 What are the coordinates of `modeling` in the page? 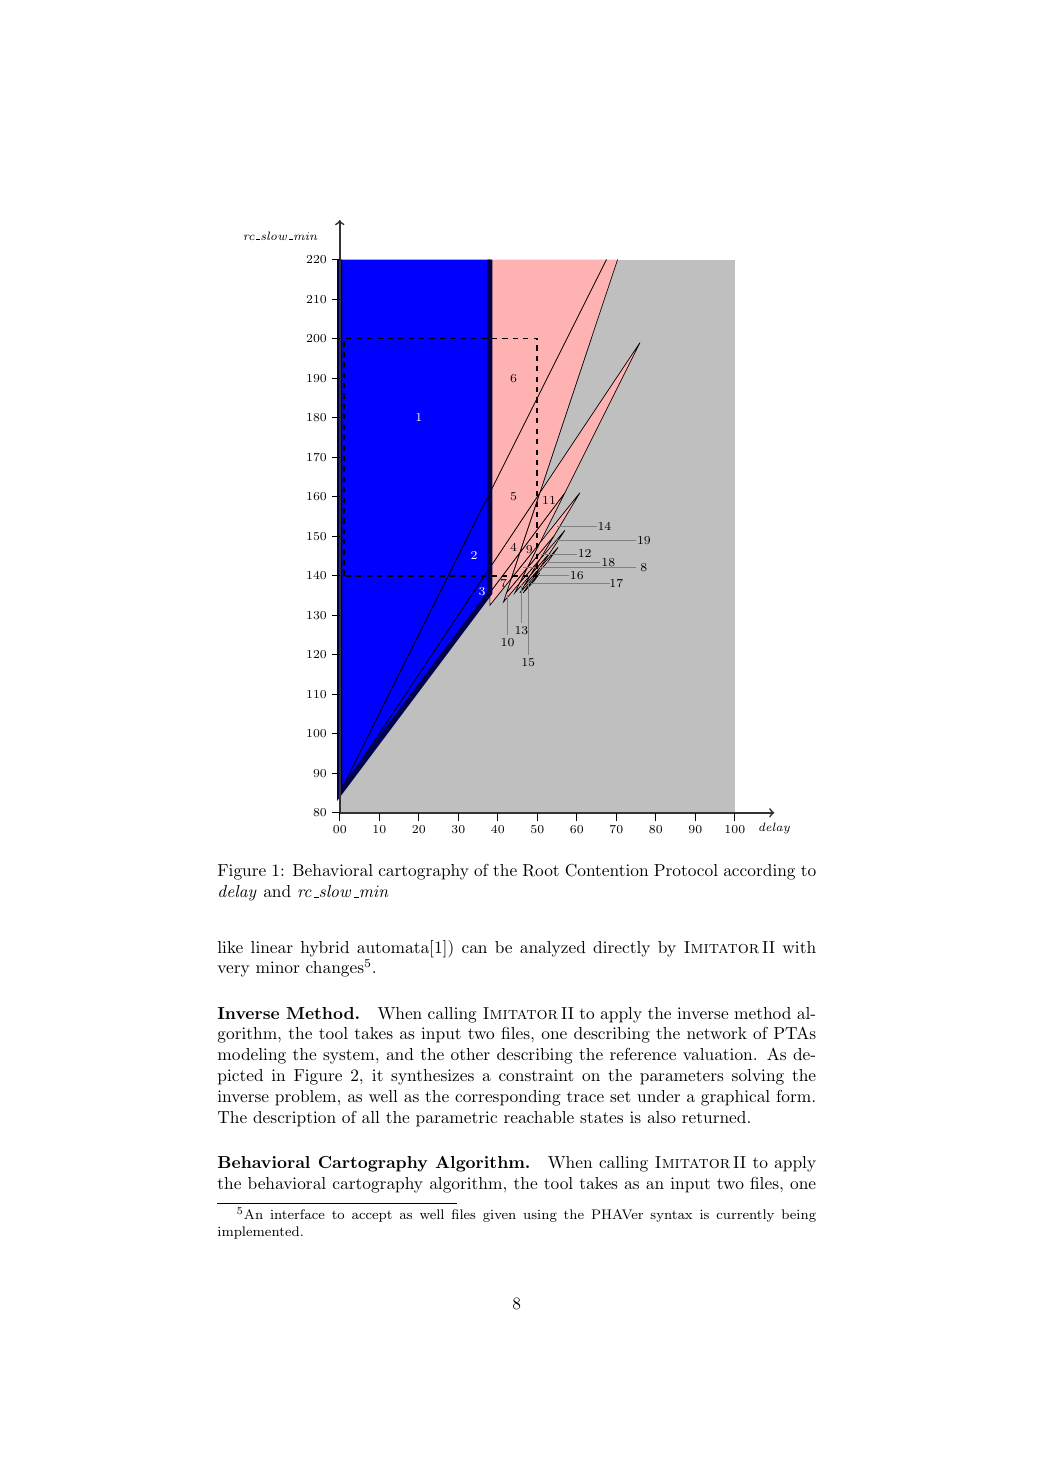 It's located at (252, 1056).
